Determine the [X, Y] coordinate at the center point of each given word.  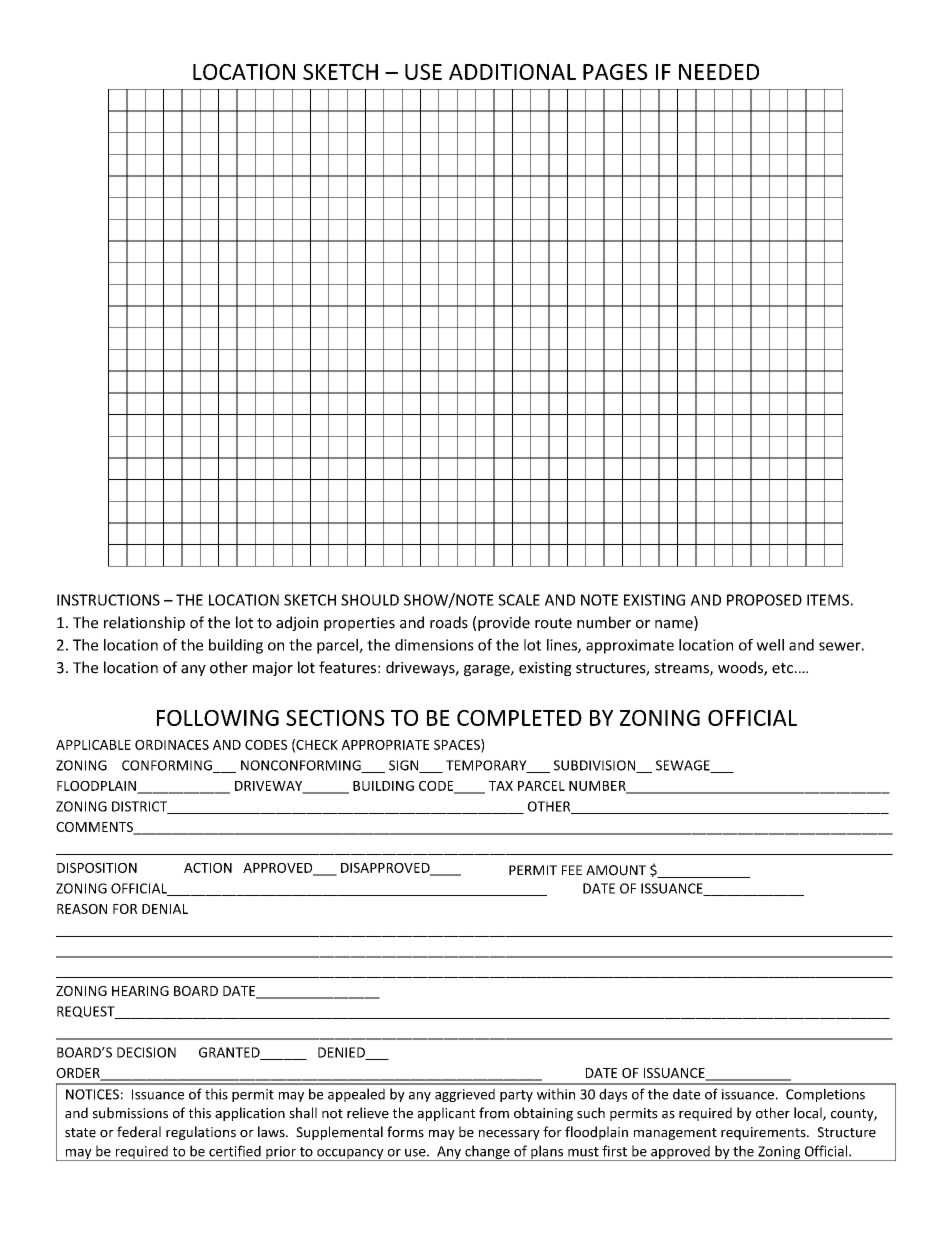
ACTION [208, 868]
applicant [446, 1114]
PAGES [615, 72]
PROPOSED [764, 600]
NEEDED [719, 72]
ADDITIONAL [512, 72]
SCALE [519, 600]
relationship [144, 623]
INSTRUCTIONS [108, 600]
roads [449, 622]
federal [139, 1132]
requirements [764, 1133]
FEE [572, 870]
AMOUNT [616, 870]
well [770, 645]
